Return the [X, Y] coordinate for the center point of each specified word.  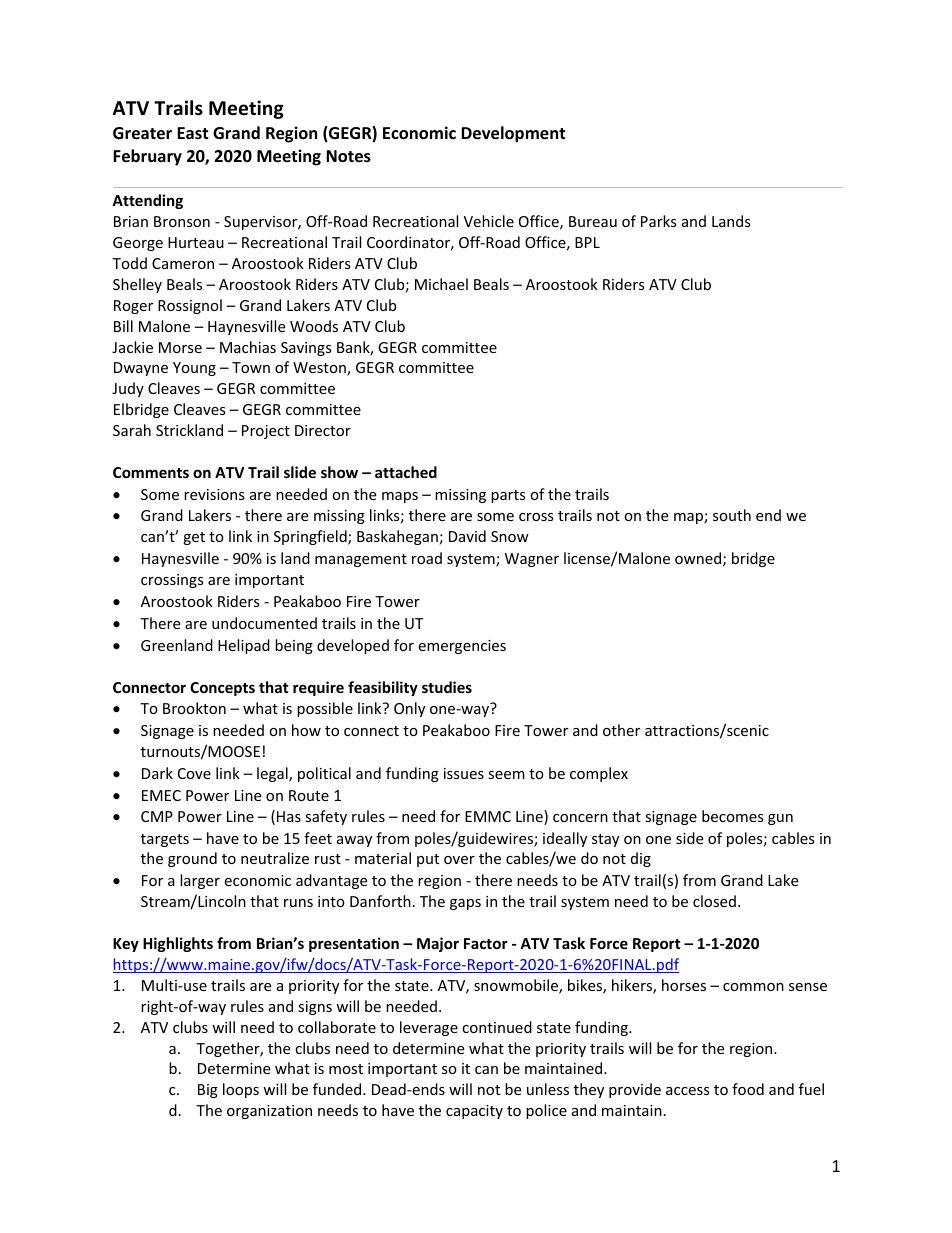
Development [513, 134]
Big [208, 1091]
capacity [474, 1112]
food [748, 1089]
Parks [659, 221]
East [192, 133]
